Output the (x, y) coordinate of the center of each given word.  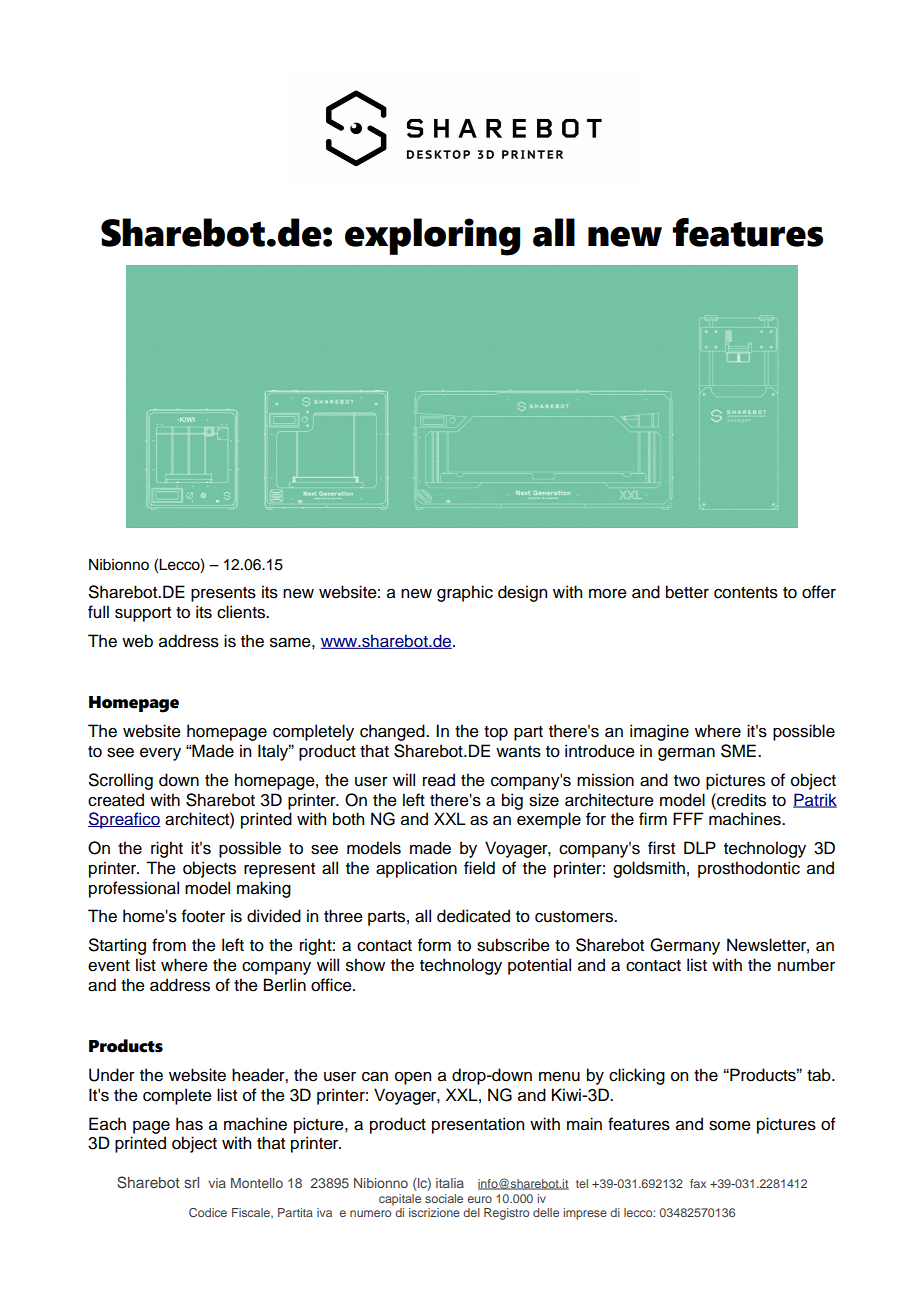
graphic (465, 593)
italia (450, 1183)
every (160, 754)
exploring (432, 237)
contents (746, 593)
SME (738, 751)
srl (191, 1182)
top (496, 733)
